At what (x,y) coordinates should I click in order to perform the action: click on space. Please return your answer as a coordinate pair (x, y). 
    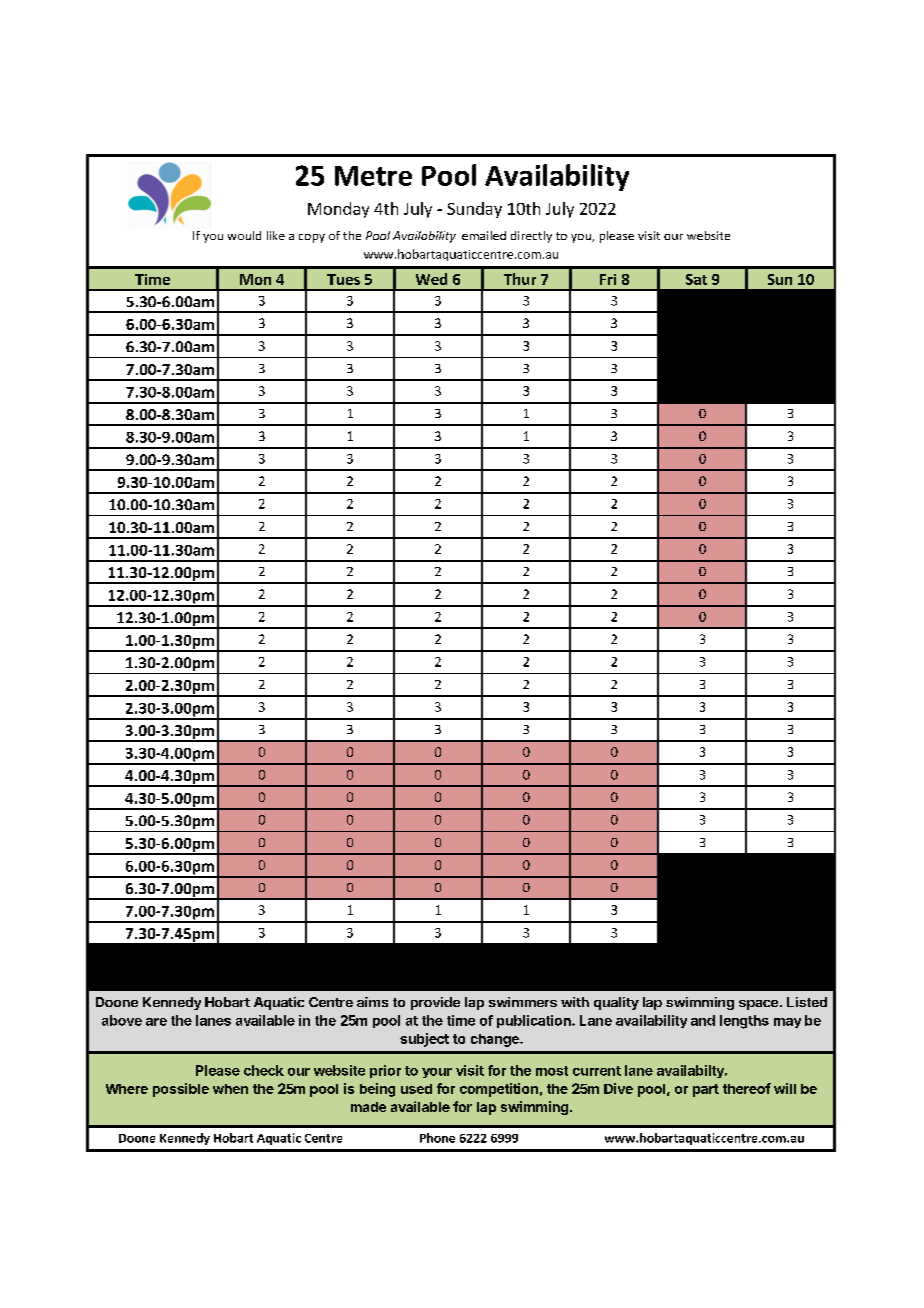
    Looking at the image, I should click on (758, 1005).
